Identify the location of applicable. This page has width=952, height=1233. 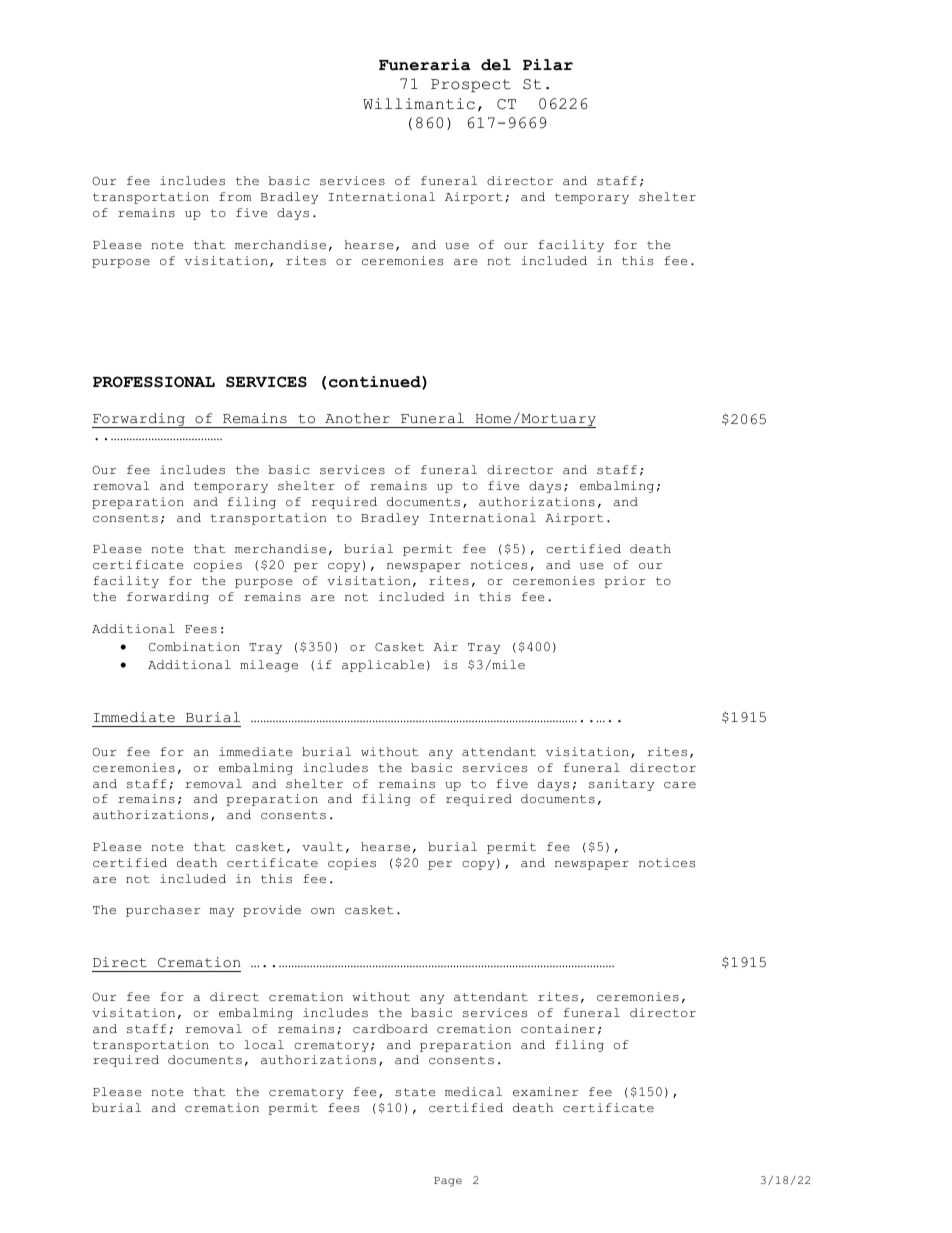
(383, 666).
